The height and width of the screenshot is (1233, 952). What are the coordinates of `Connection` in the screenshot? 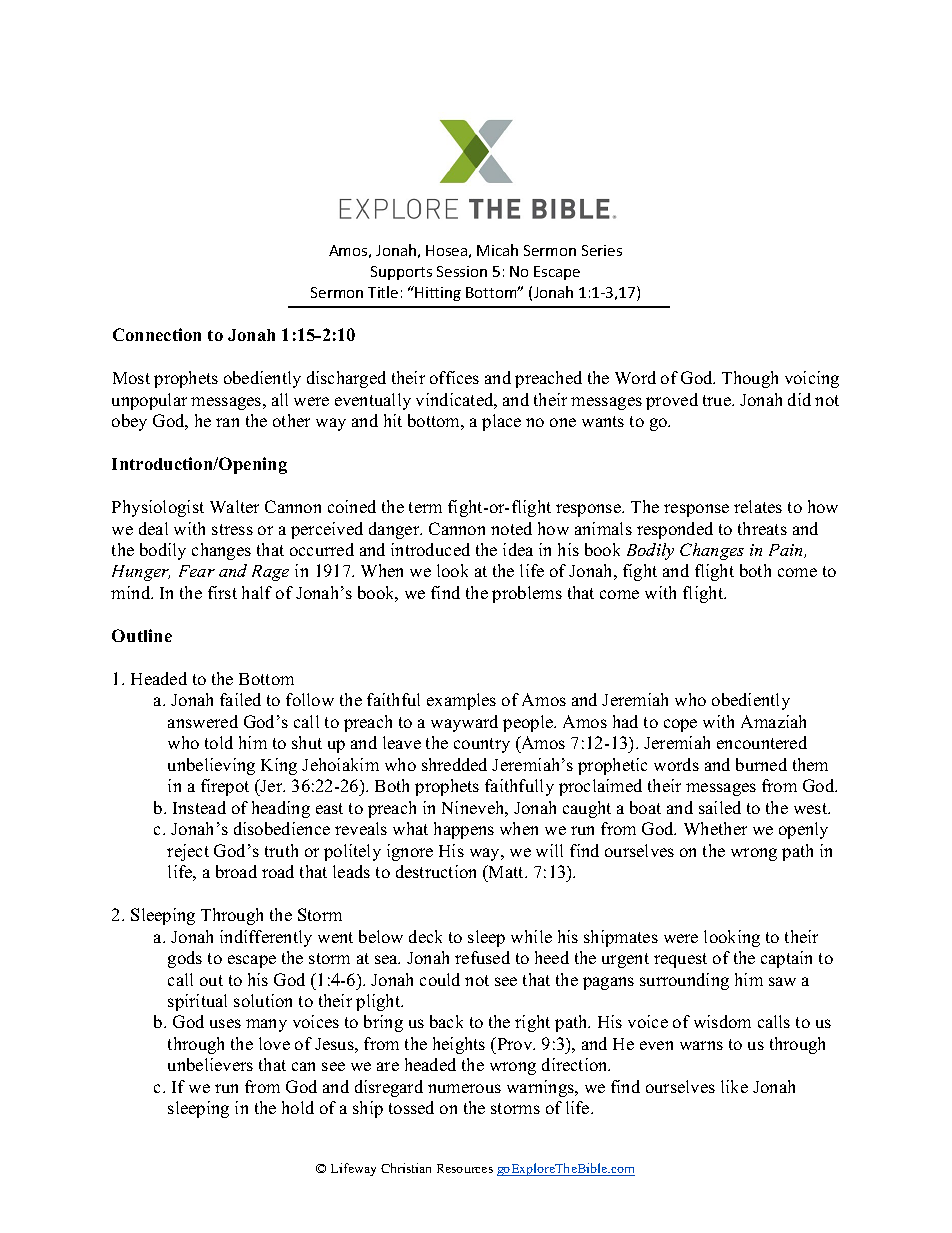 It's located at (157, 334).
